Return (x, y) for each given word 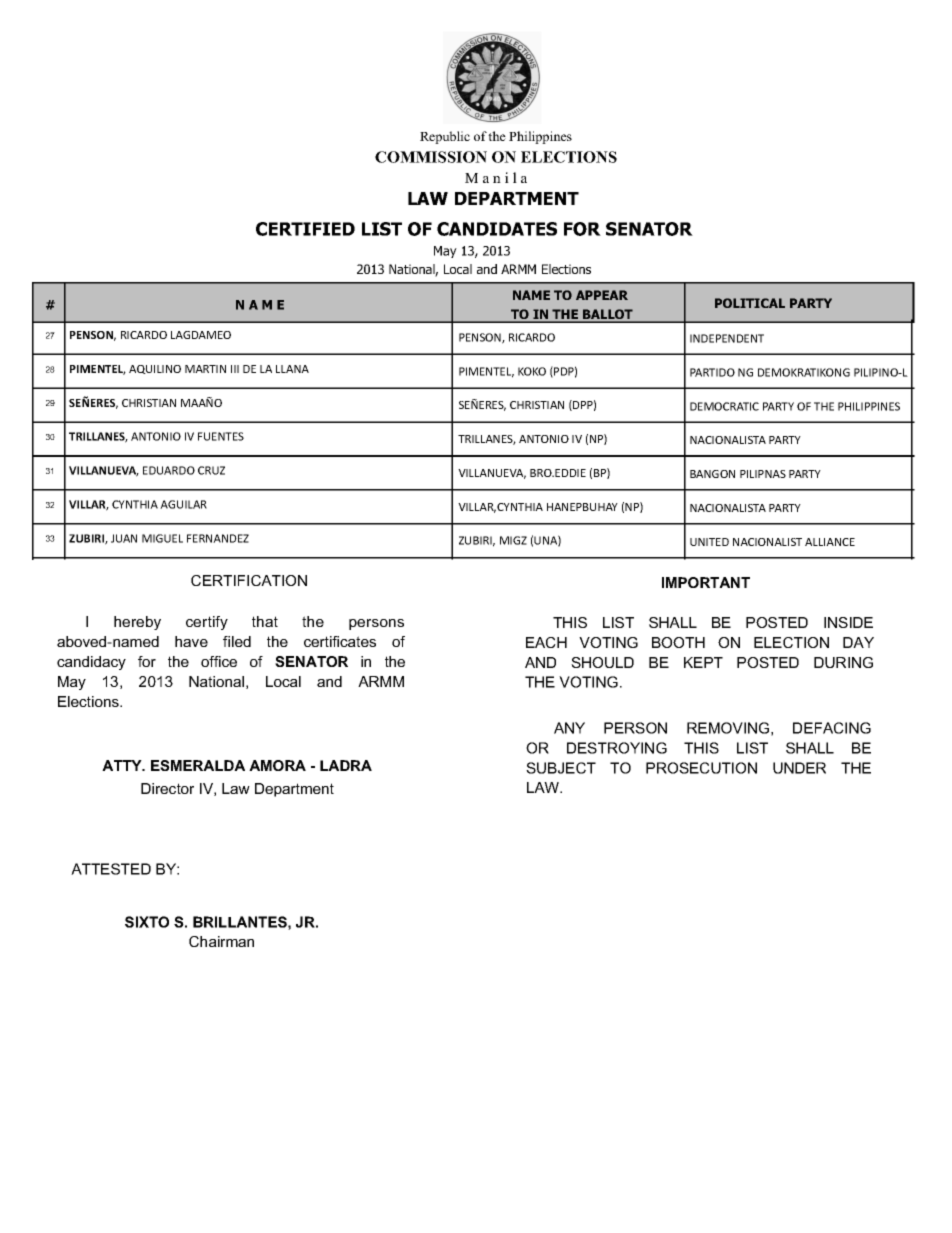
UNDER (799, 768)
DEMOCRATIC (724, 406)
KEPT (703, 662)
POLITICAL (750, 303)
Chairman (221, 941)
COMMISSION (431, 157)
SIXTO (147, 922)
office (219, 661)
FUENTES (221, 436)
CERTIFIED (305, 229)
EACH (546, 642)
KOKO (532, 371)
